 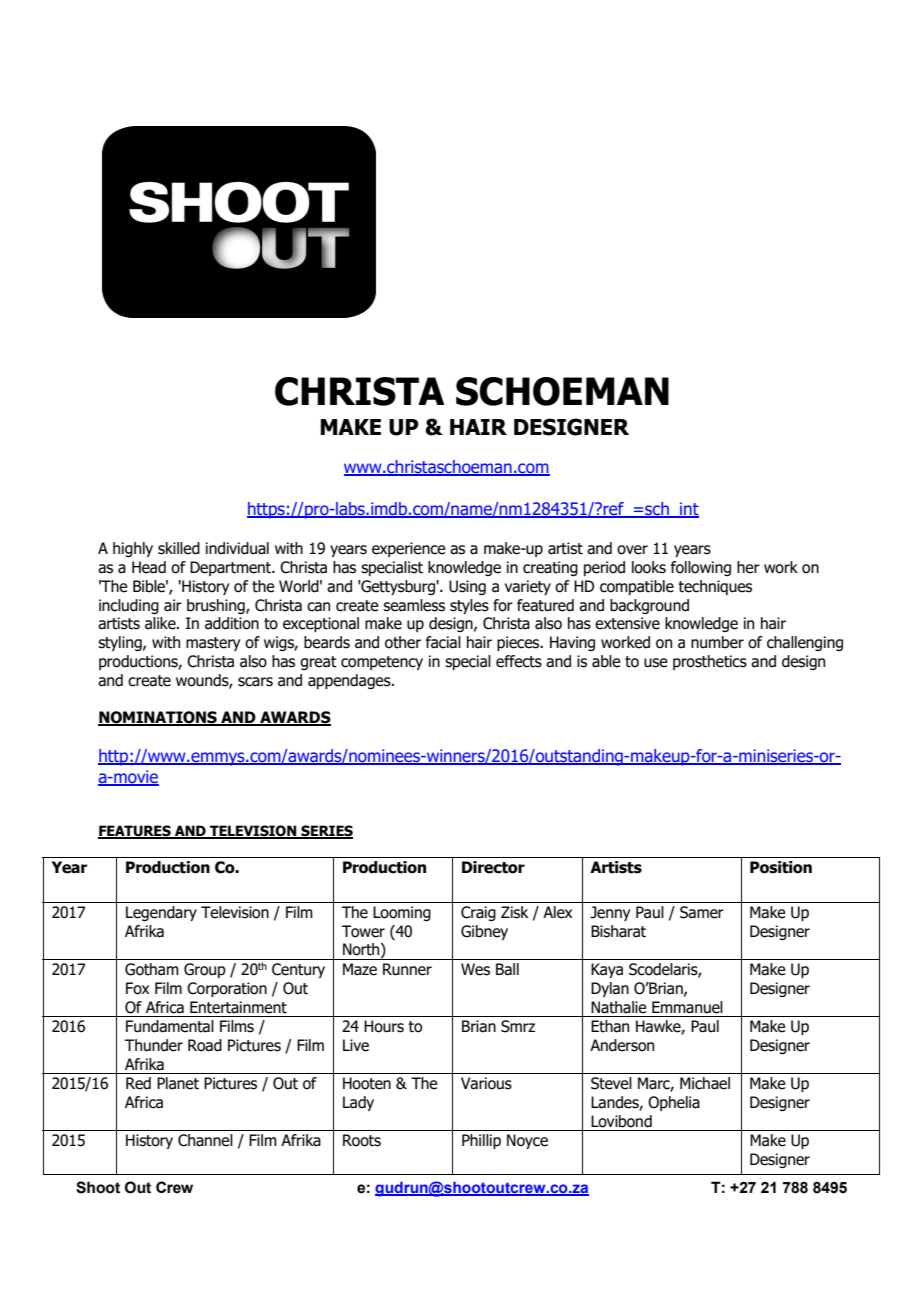 I want to click on Director, so click(x=493, y=867).
